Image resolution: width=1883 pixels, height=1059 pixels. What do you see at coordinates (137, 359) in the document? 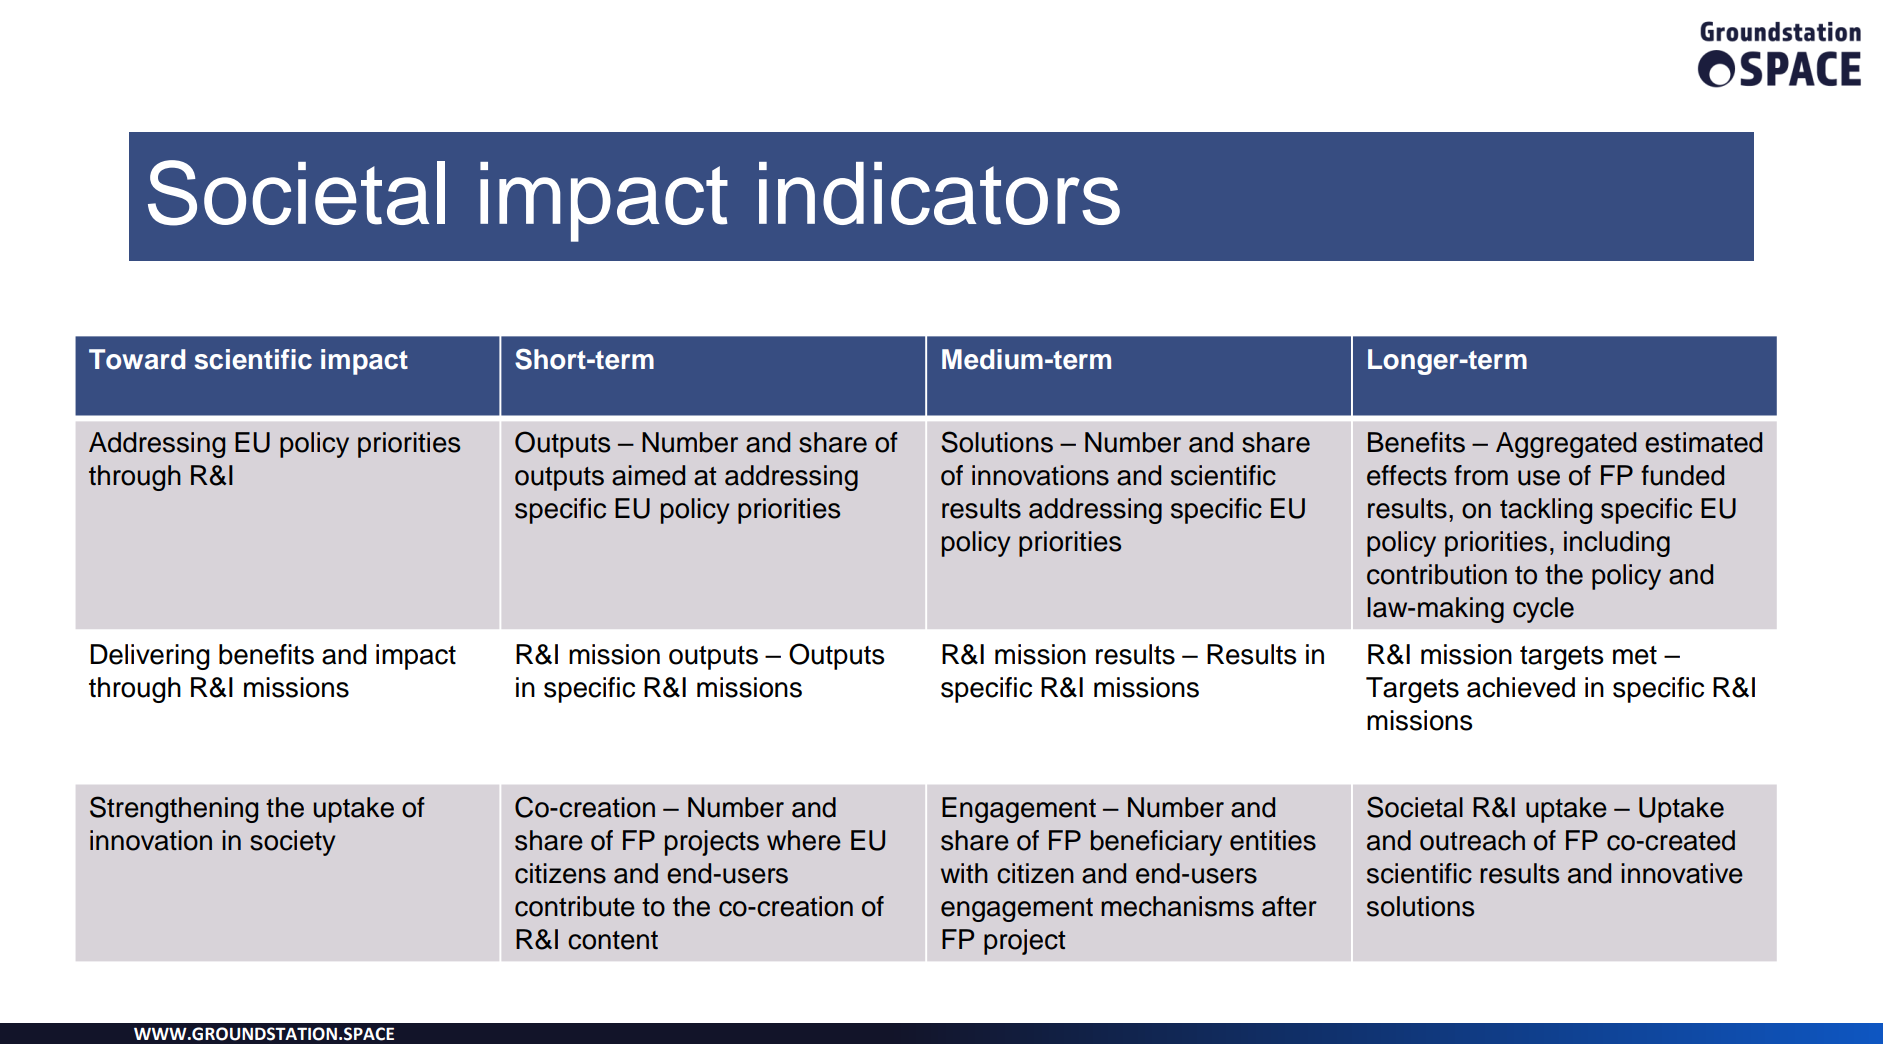
I see `Toward` at bounding box center [137, 359].
